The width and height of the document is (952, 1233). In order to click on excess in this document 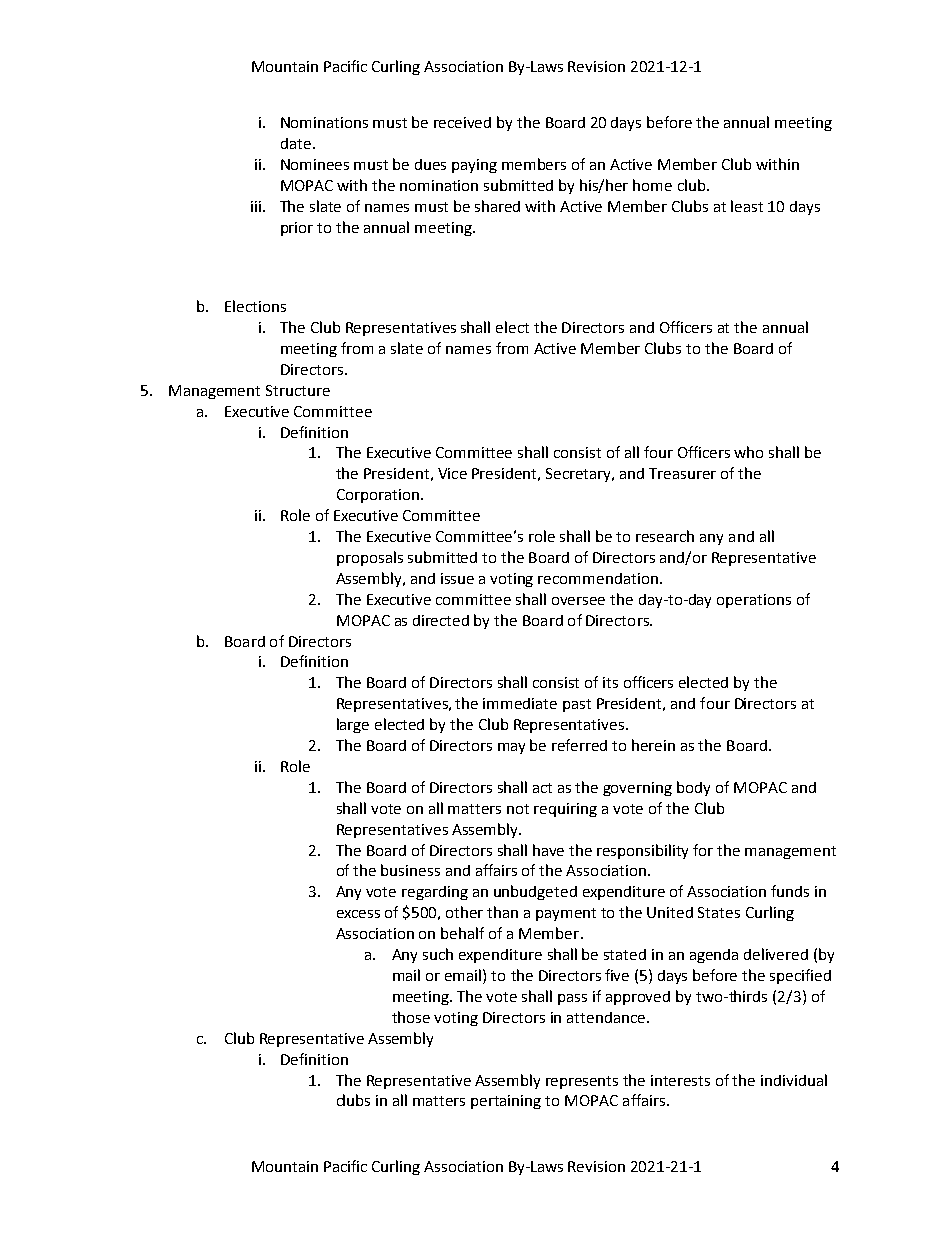, I will do `click(358, 914)`.
